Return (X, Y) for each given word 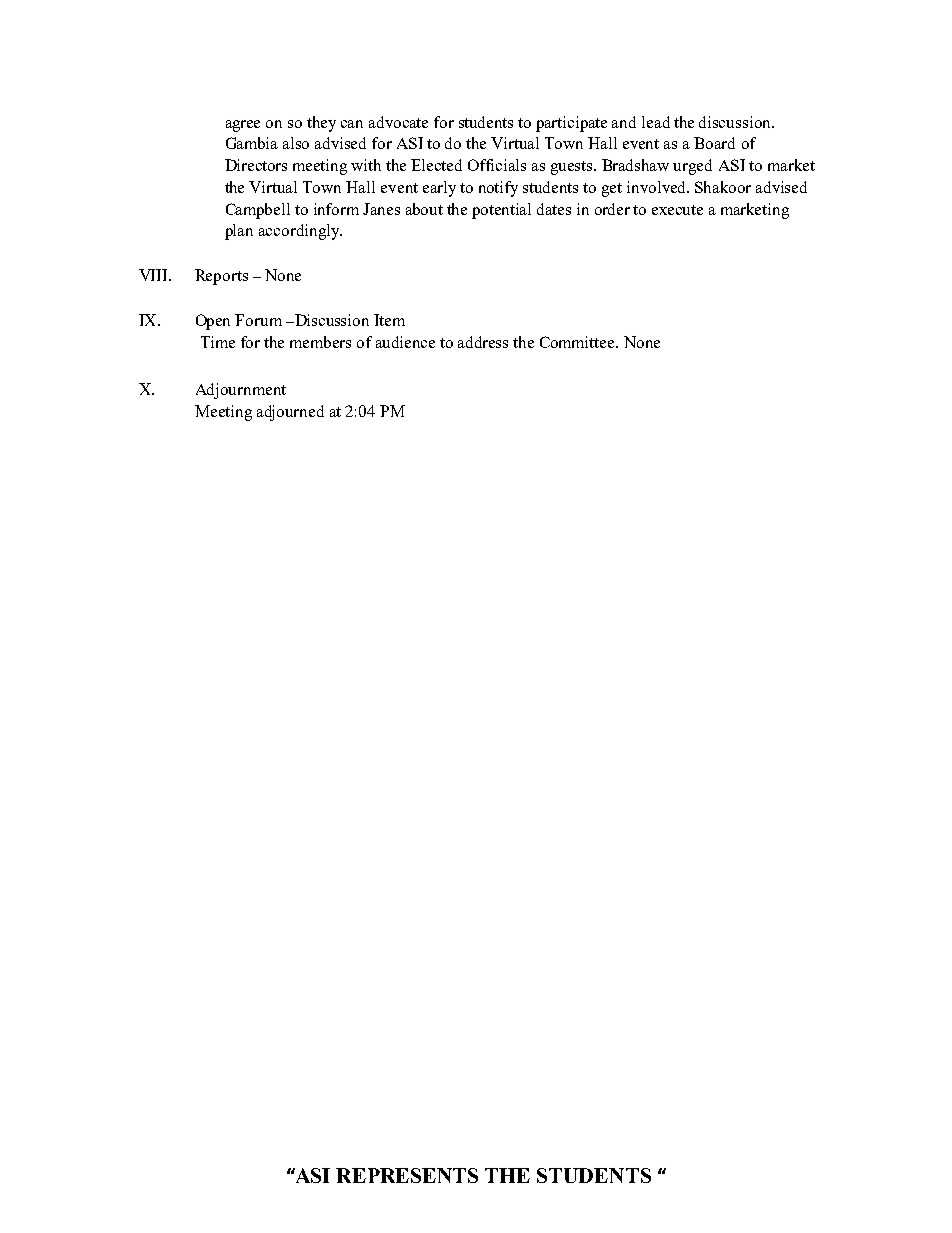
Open (213, 322)
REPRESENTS (407, 1175)
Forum (258, 320)
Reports (221, 277)
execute (677, 210)
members (320, 342)
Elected (436, 165)
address (483, 342)
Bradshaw (635, 165)
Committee (578, 342)
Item (389, 320)
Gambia (252, 143)
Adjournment (241, 391)
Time (218, 342)
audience (405, 342)
